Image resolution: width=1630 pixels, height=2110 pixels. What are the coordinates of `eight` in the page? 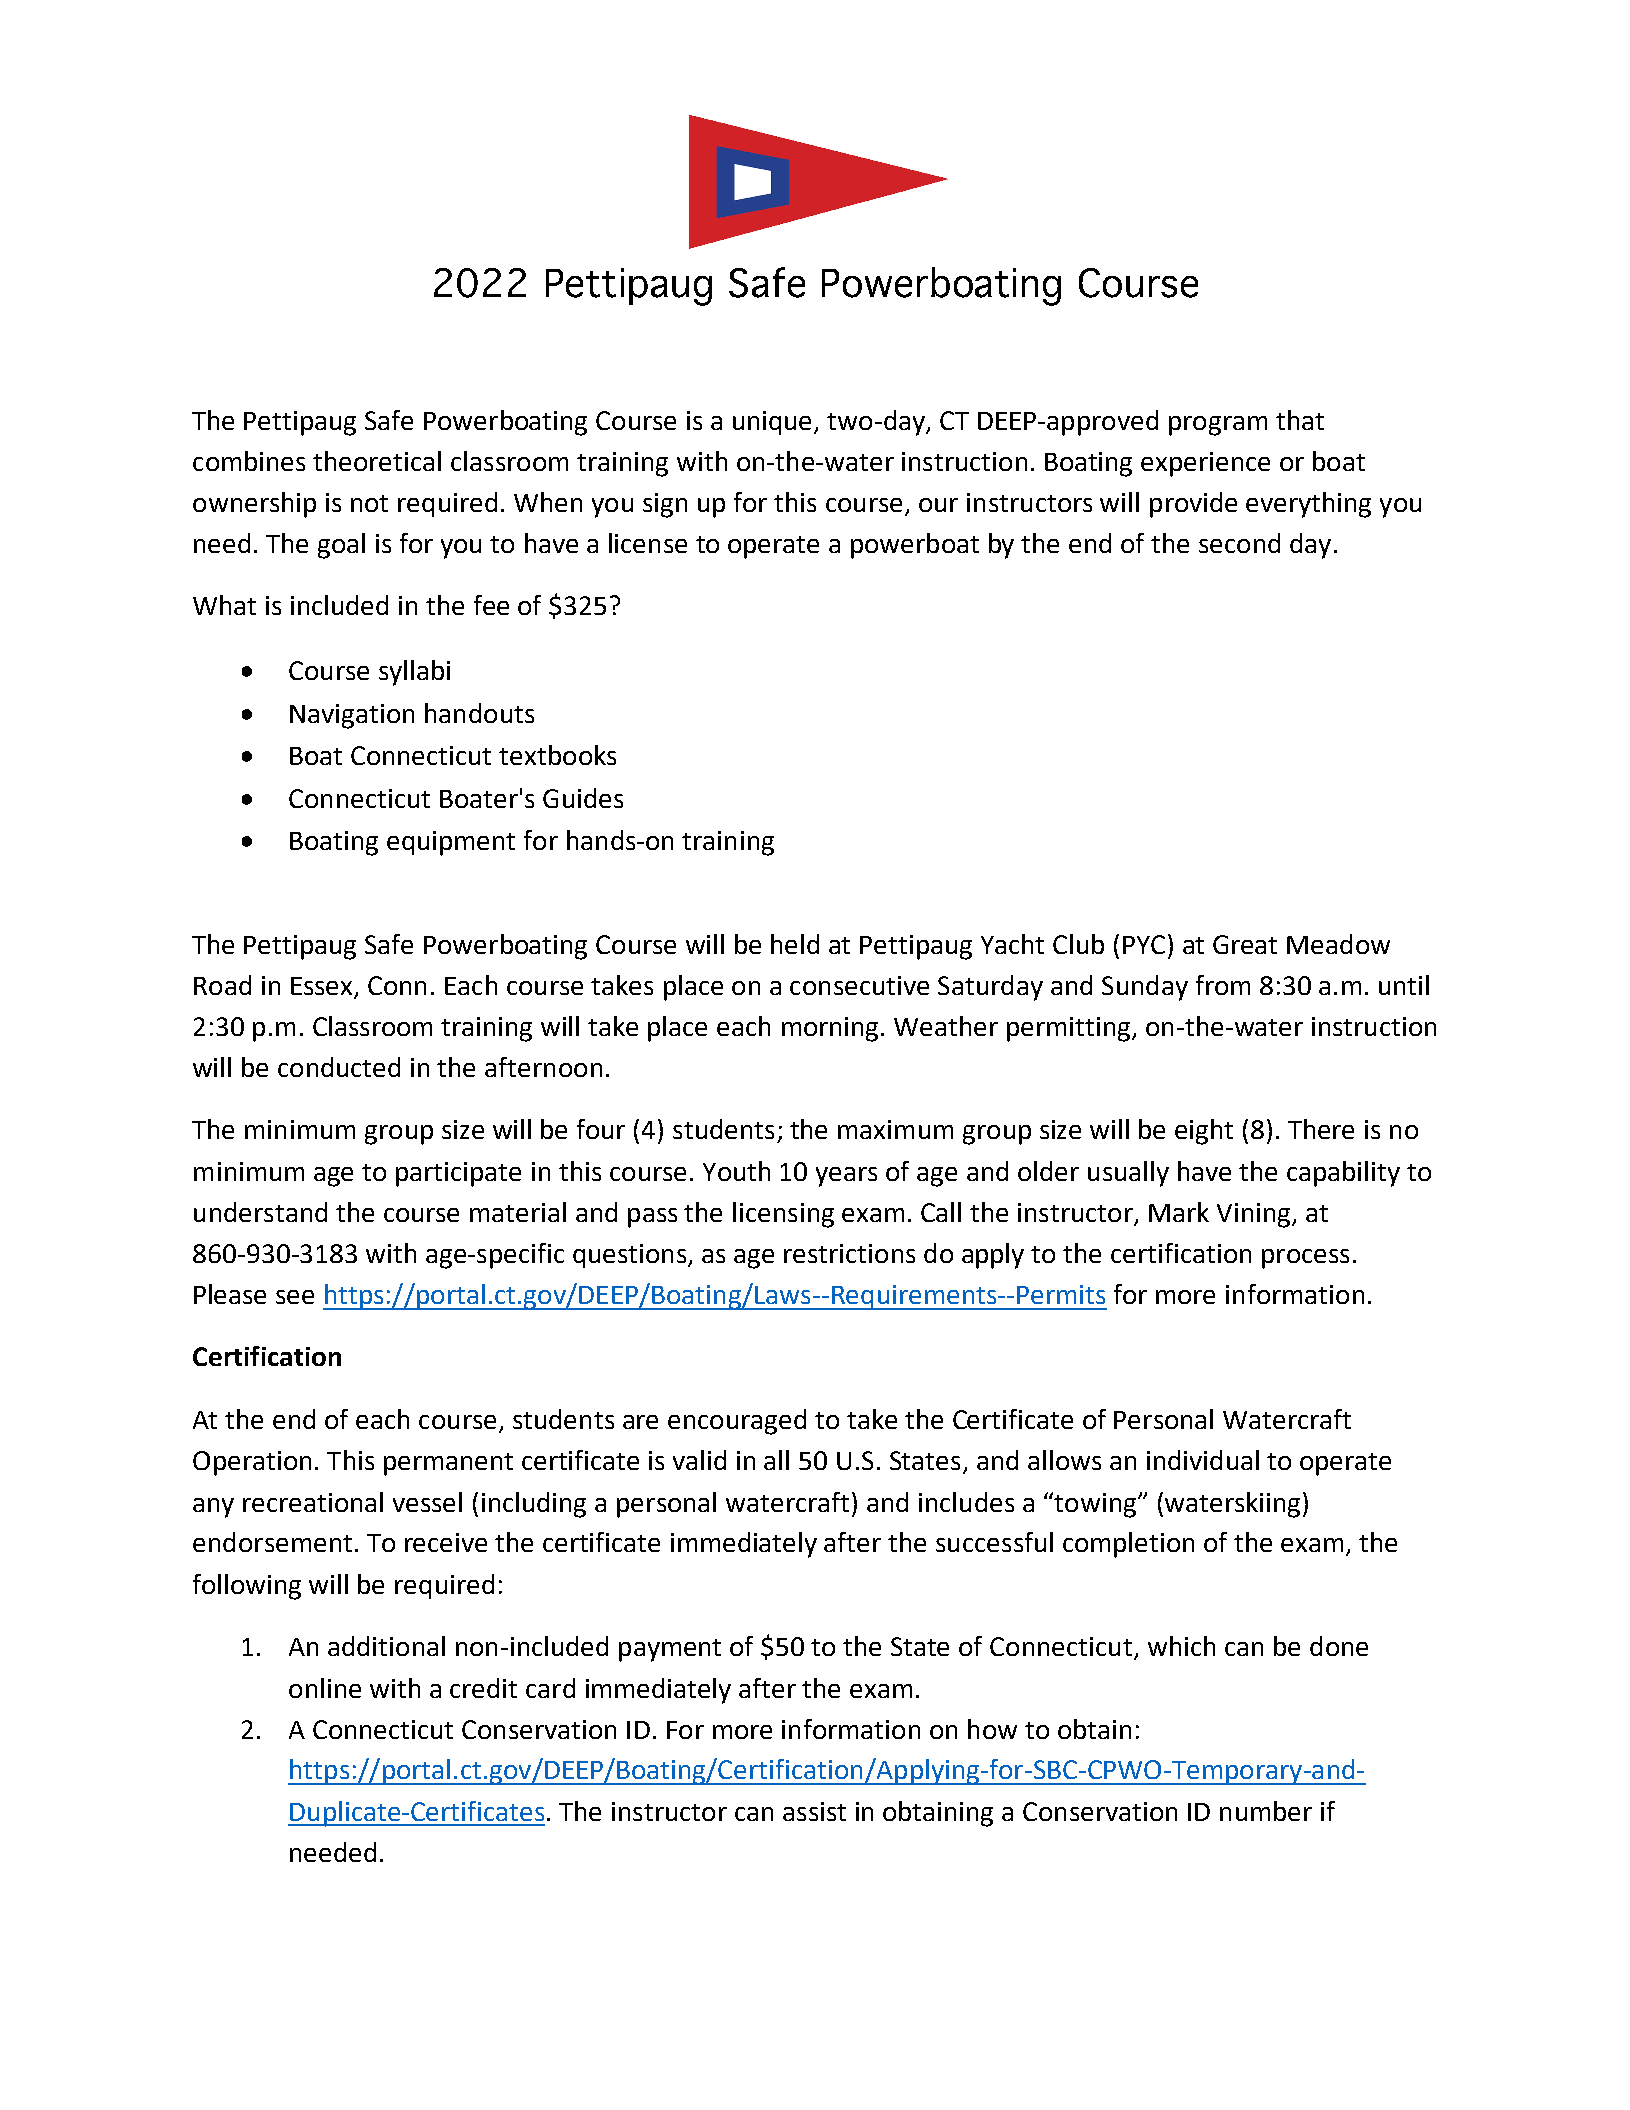 It's located at (1204, 1132).
